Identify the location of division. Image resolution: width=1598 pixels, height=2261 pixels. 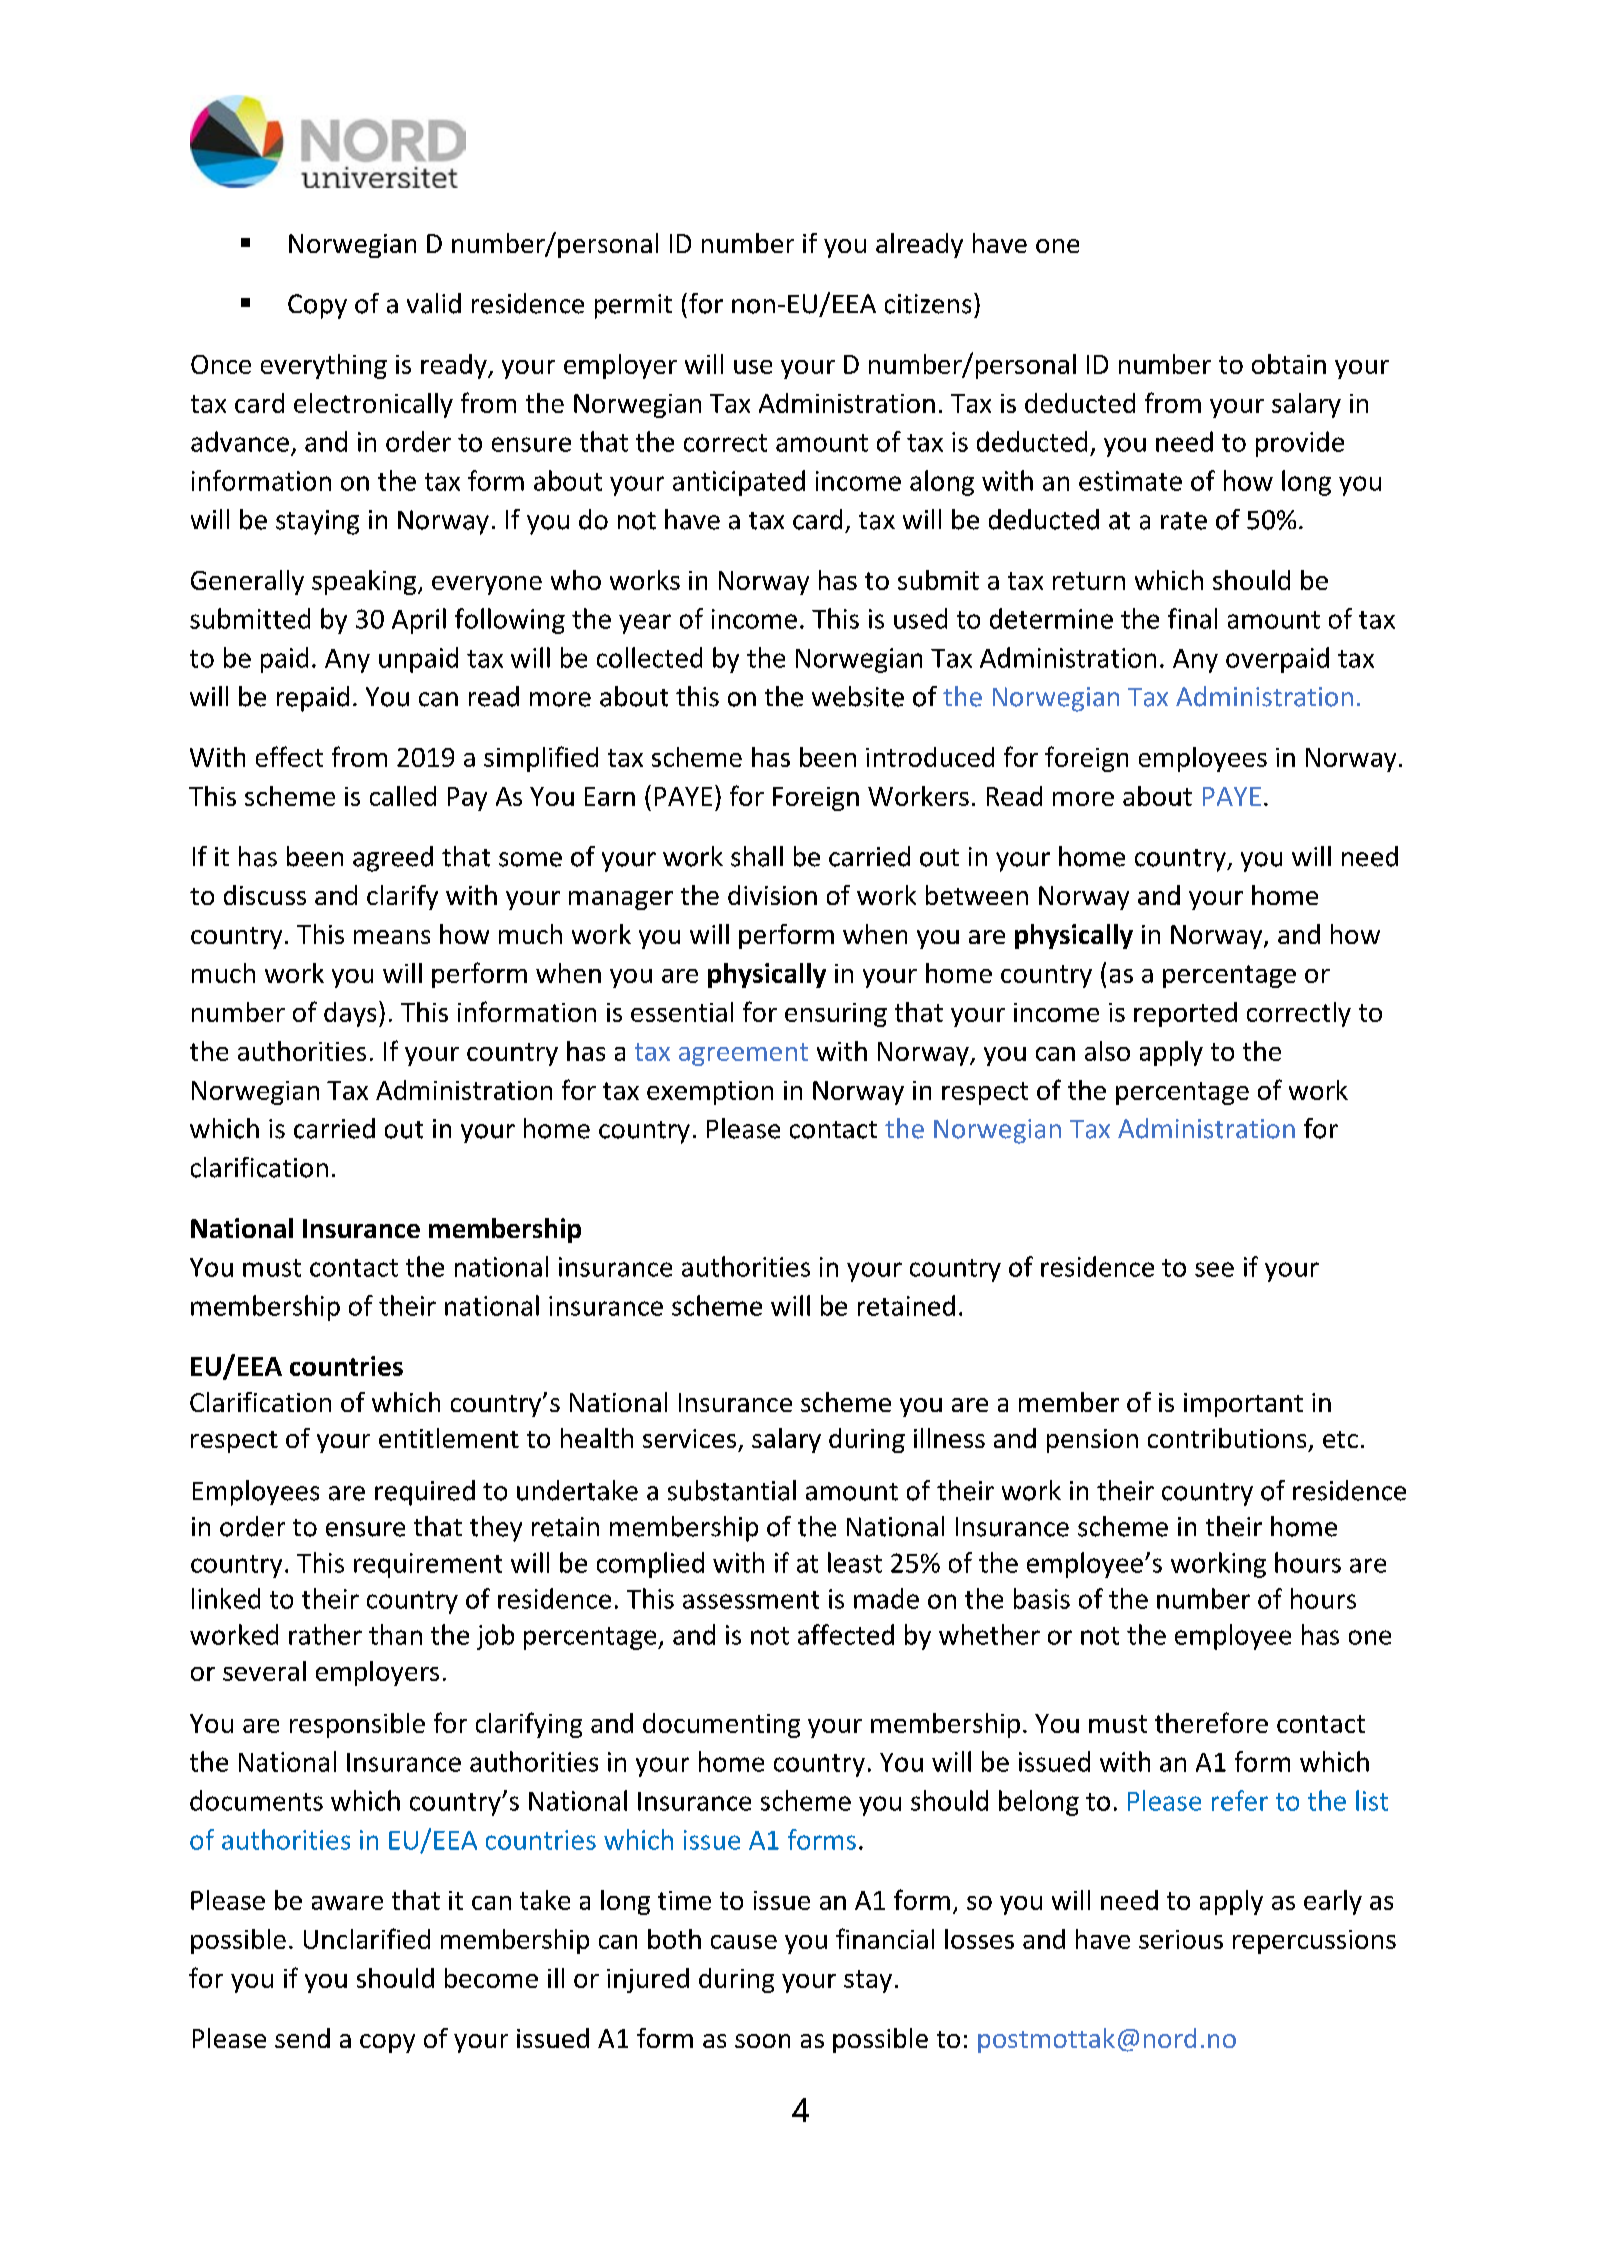
(772, 895).
